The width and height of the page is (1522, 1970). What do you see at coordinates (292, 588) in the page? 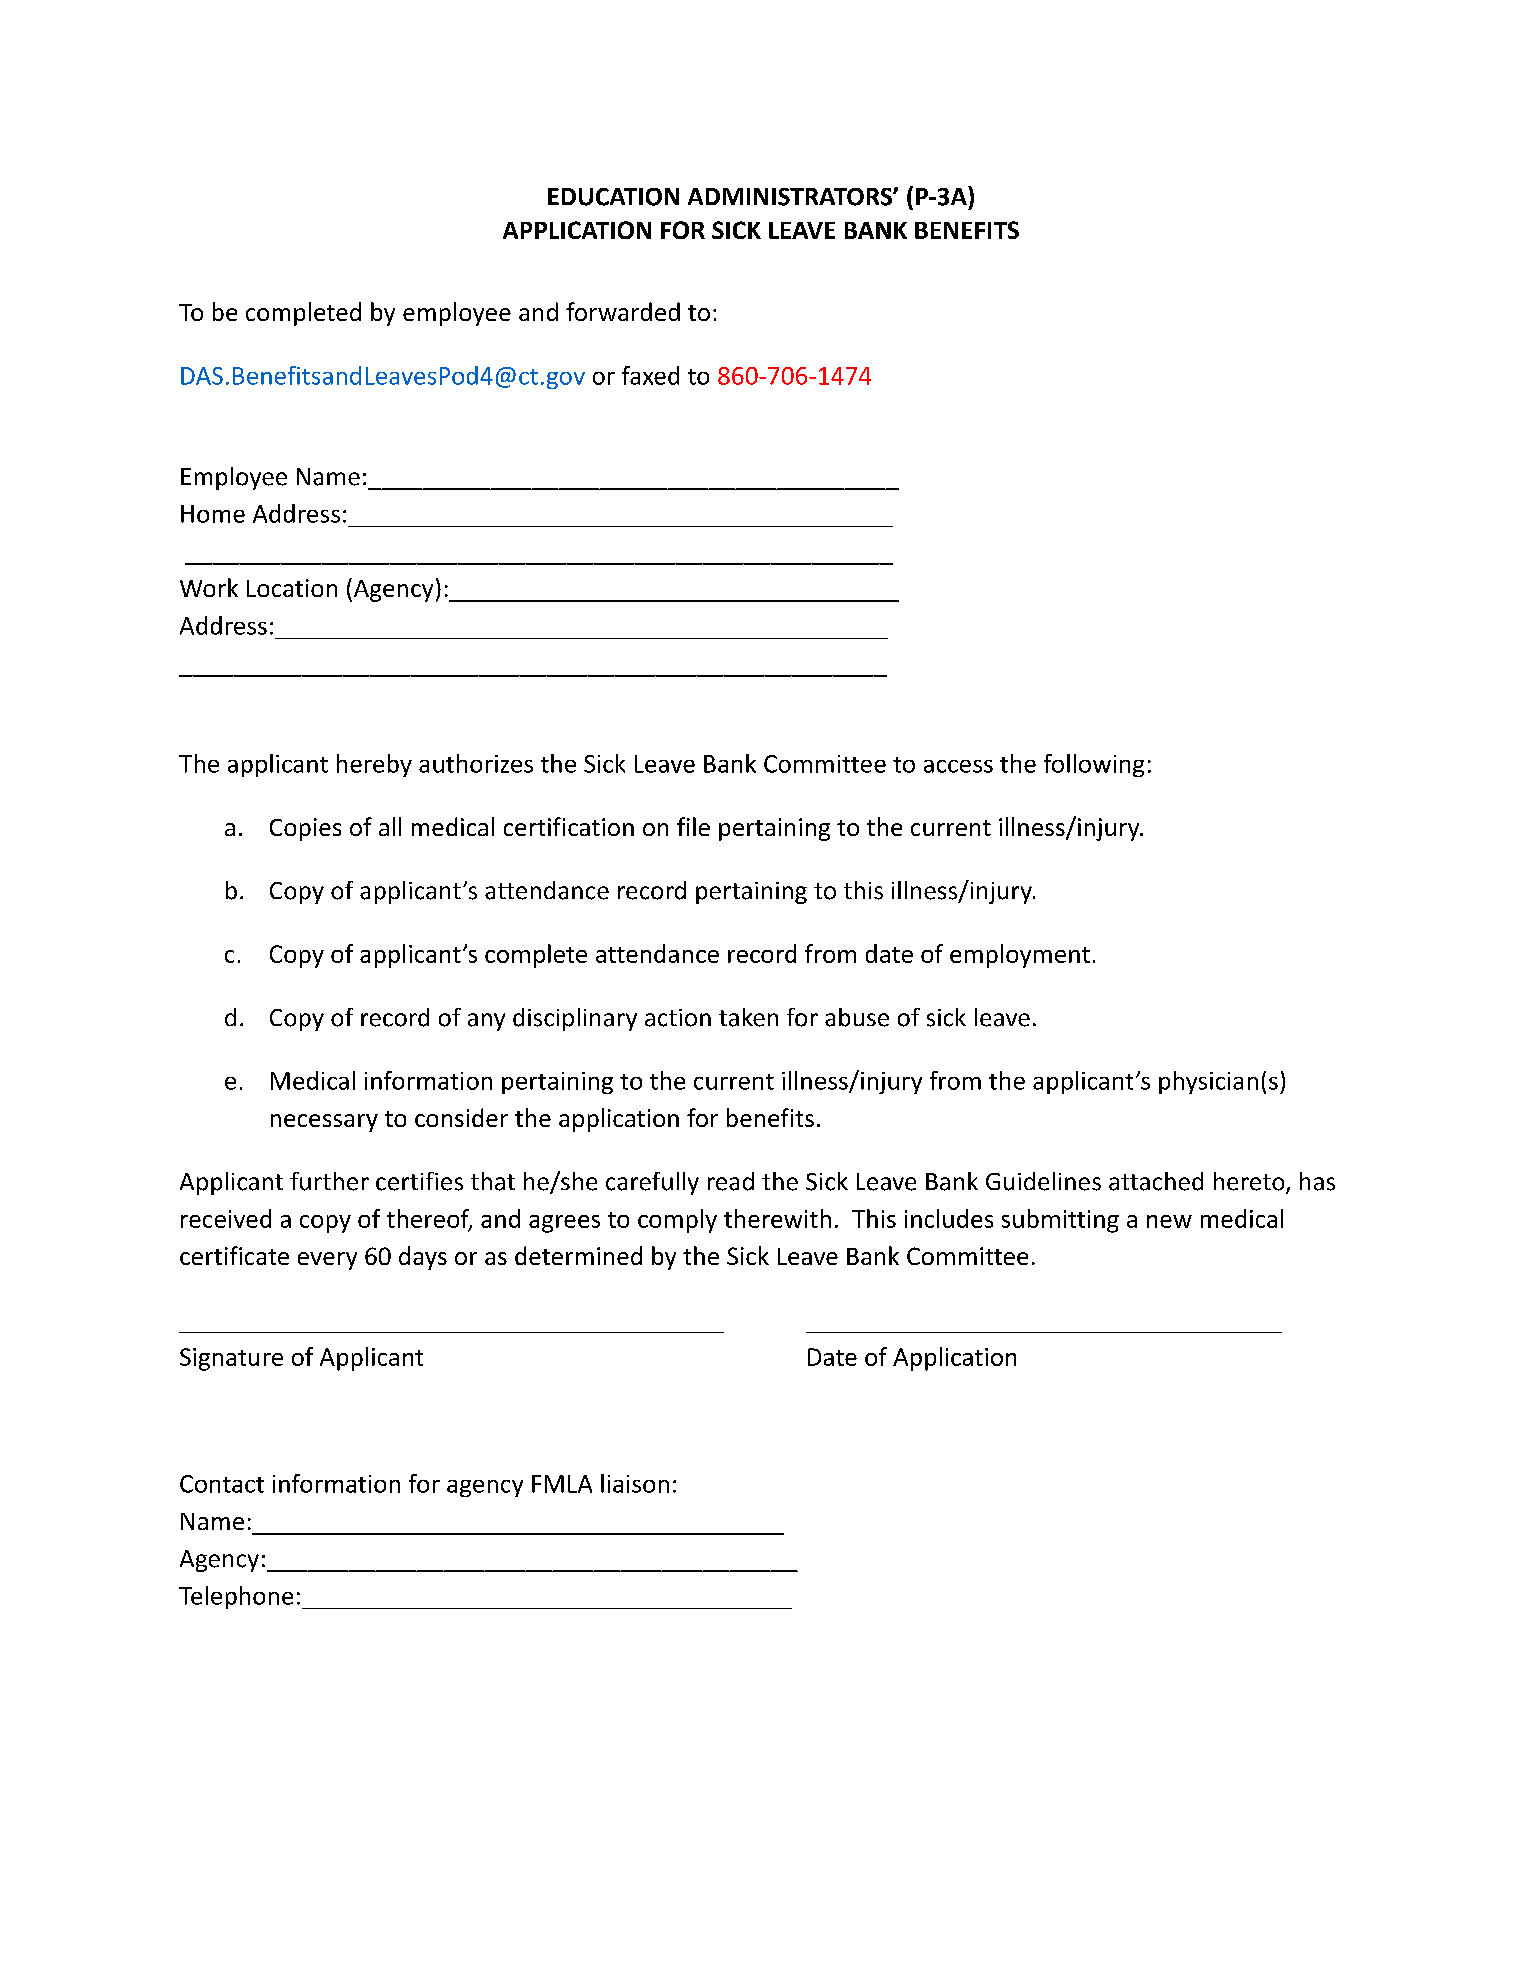
I see `Location` at bounding box center [292, 588].
